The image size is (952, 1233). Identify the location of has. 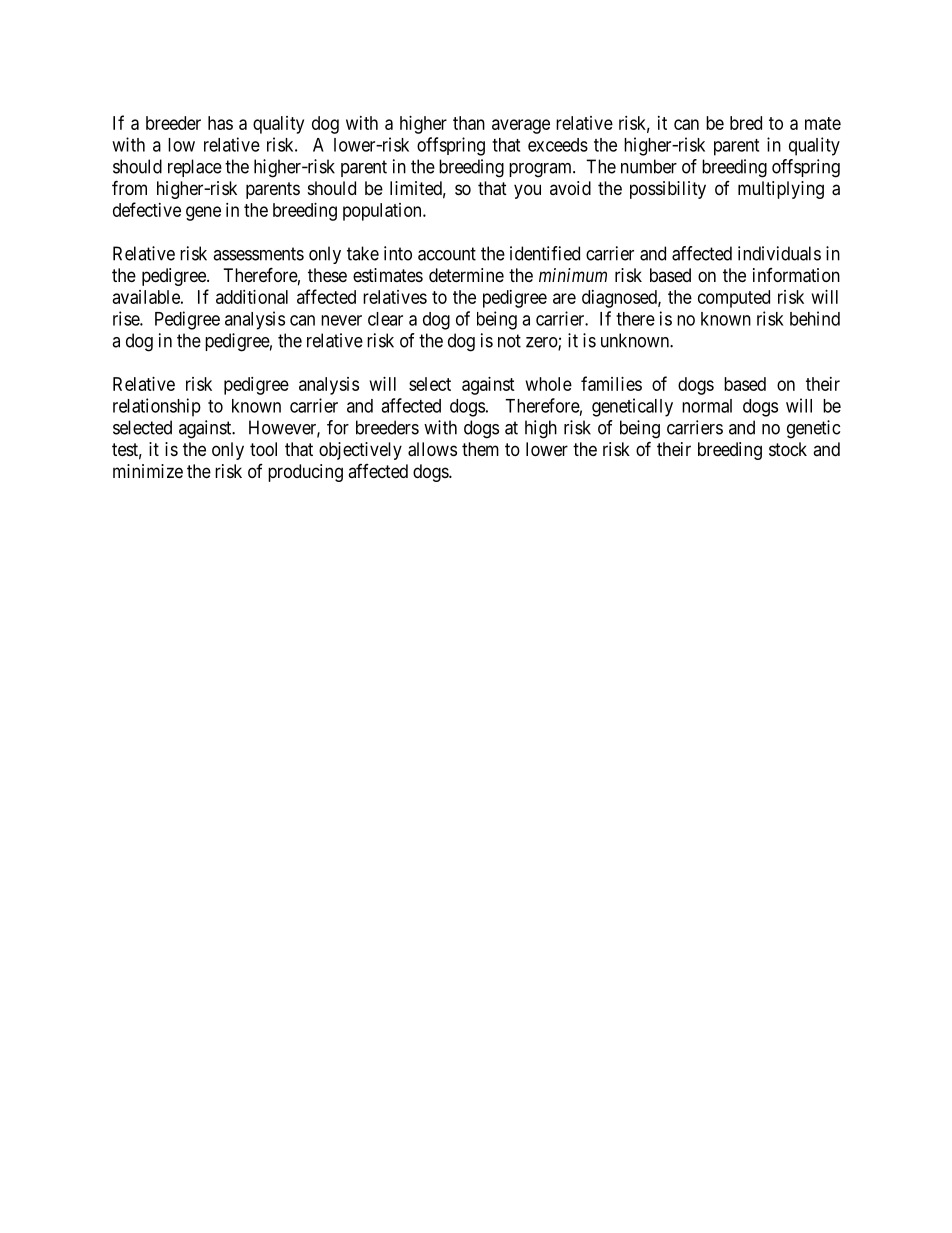
(220, 123).
